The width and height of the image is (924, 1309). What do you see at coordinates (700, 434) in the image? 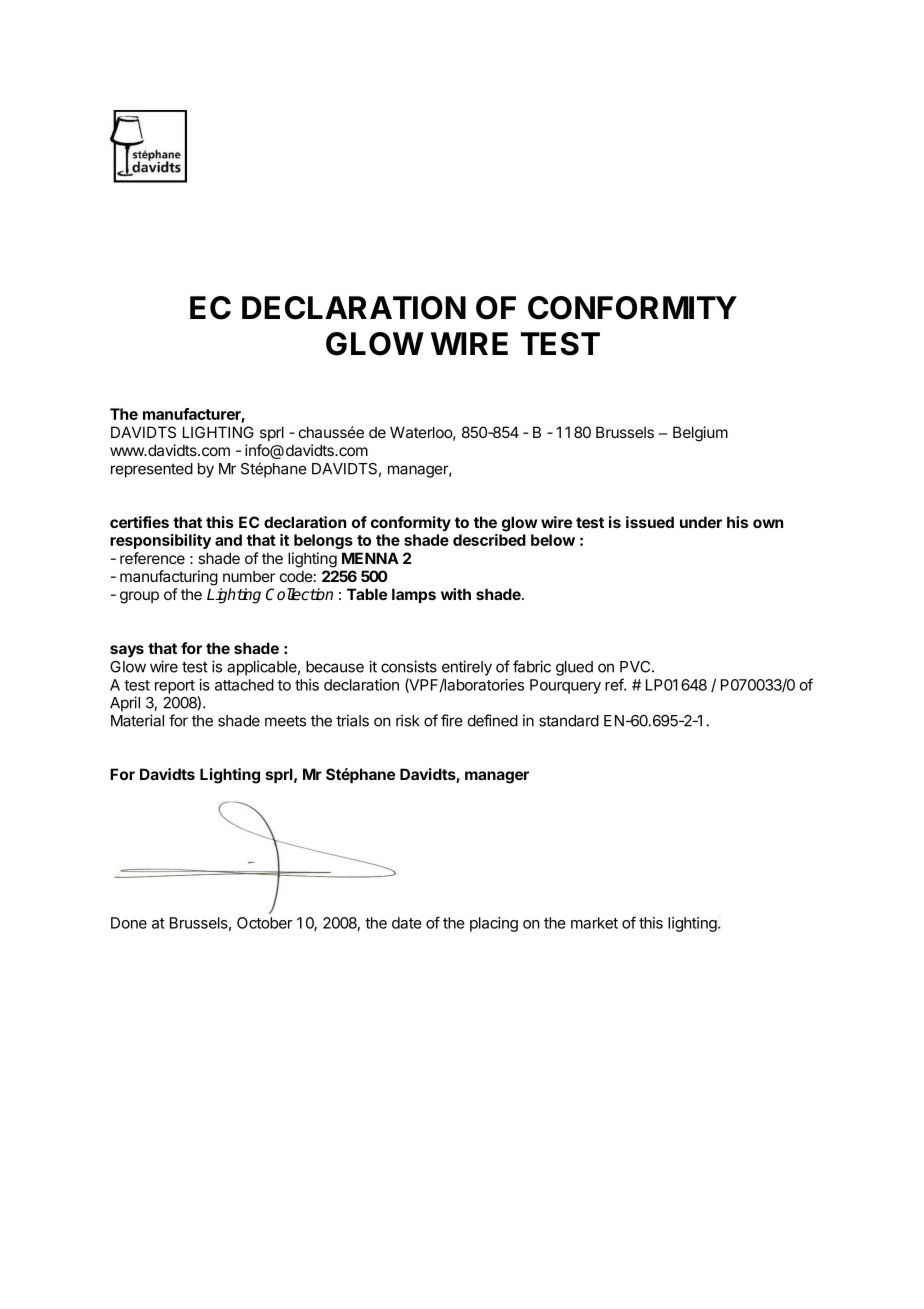
I see `Belgium` at bounding box center [700, 434].
